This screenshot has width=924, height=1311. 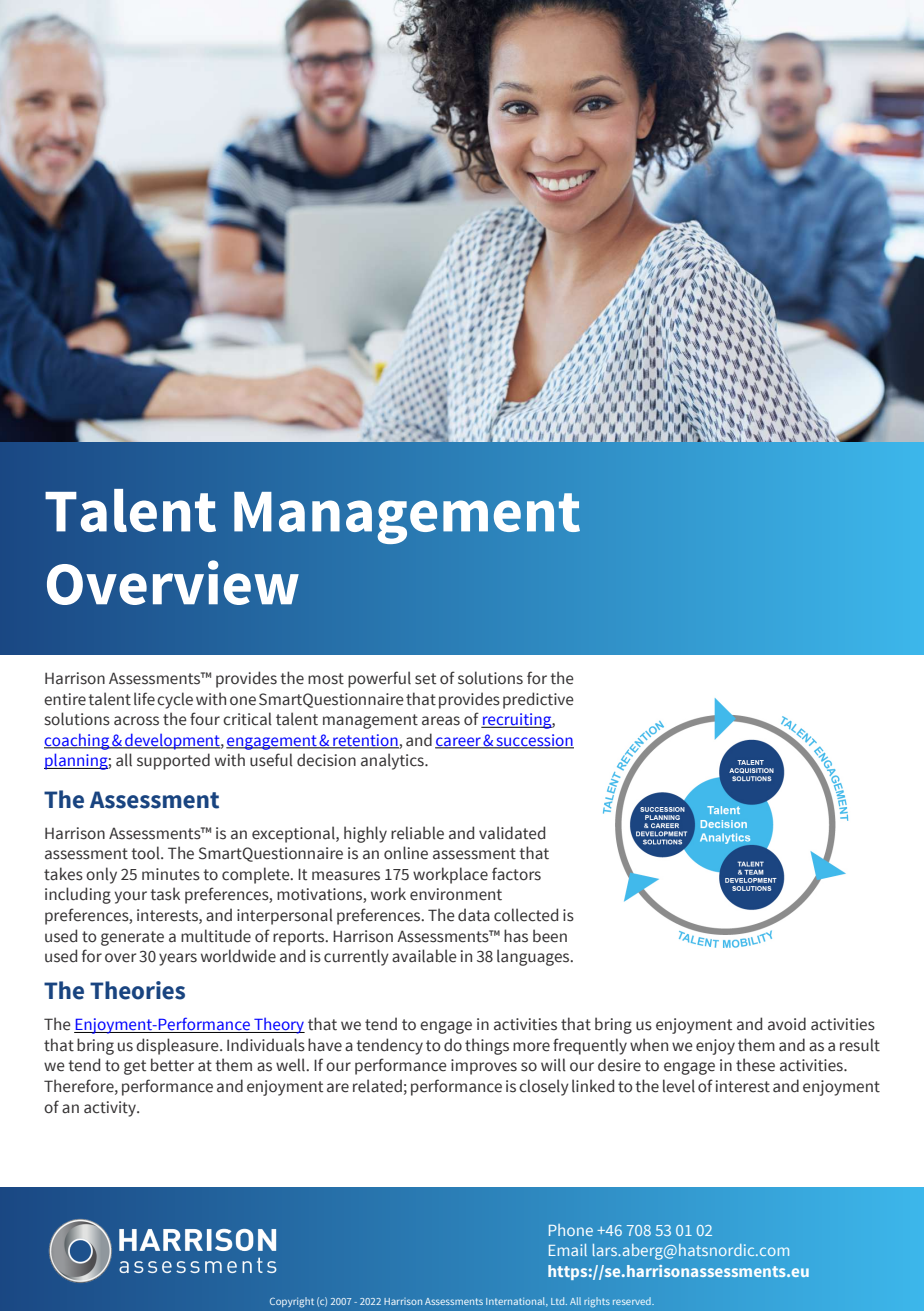 What do you see at coordinates (424, 956) in the screenshot?
I see `available` at bounding box center [424, 956].
